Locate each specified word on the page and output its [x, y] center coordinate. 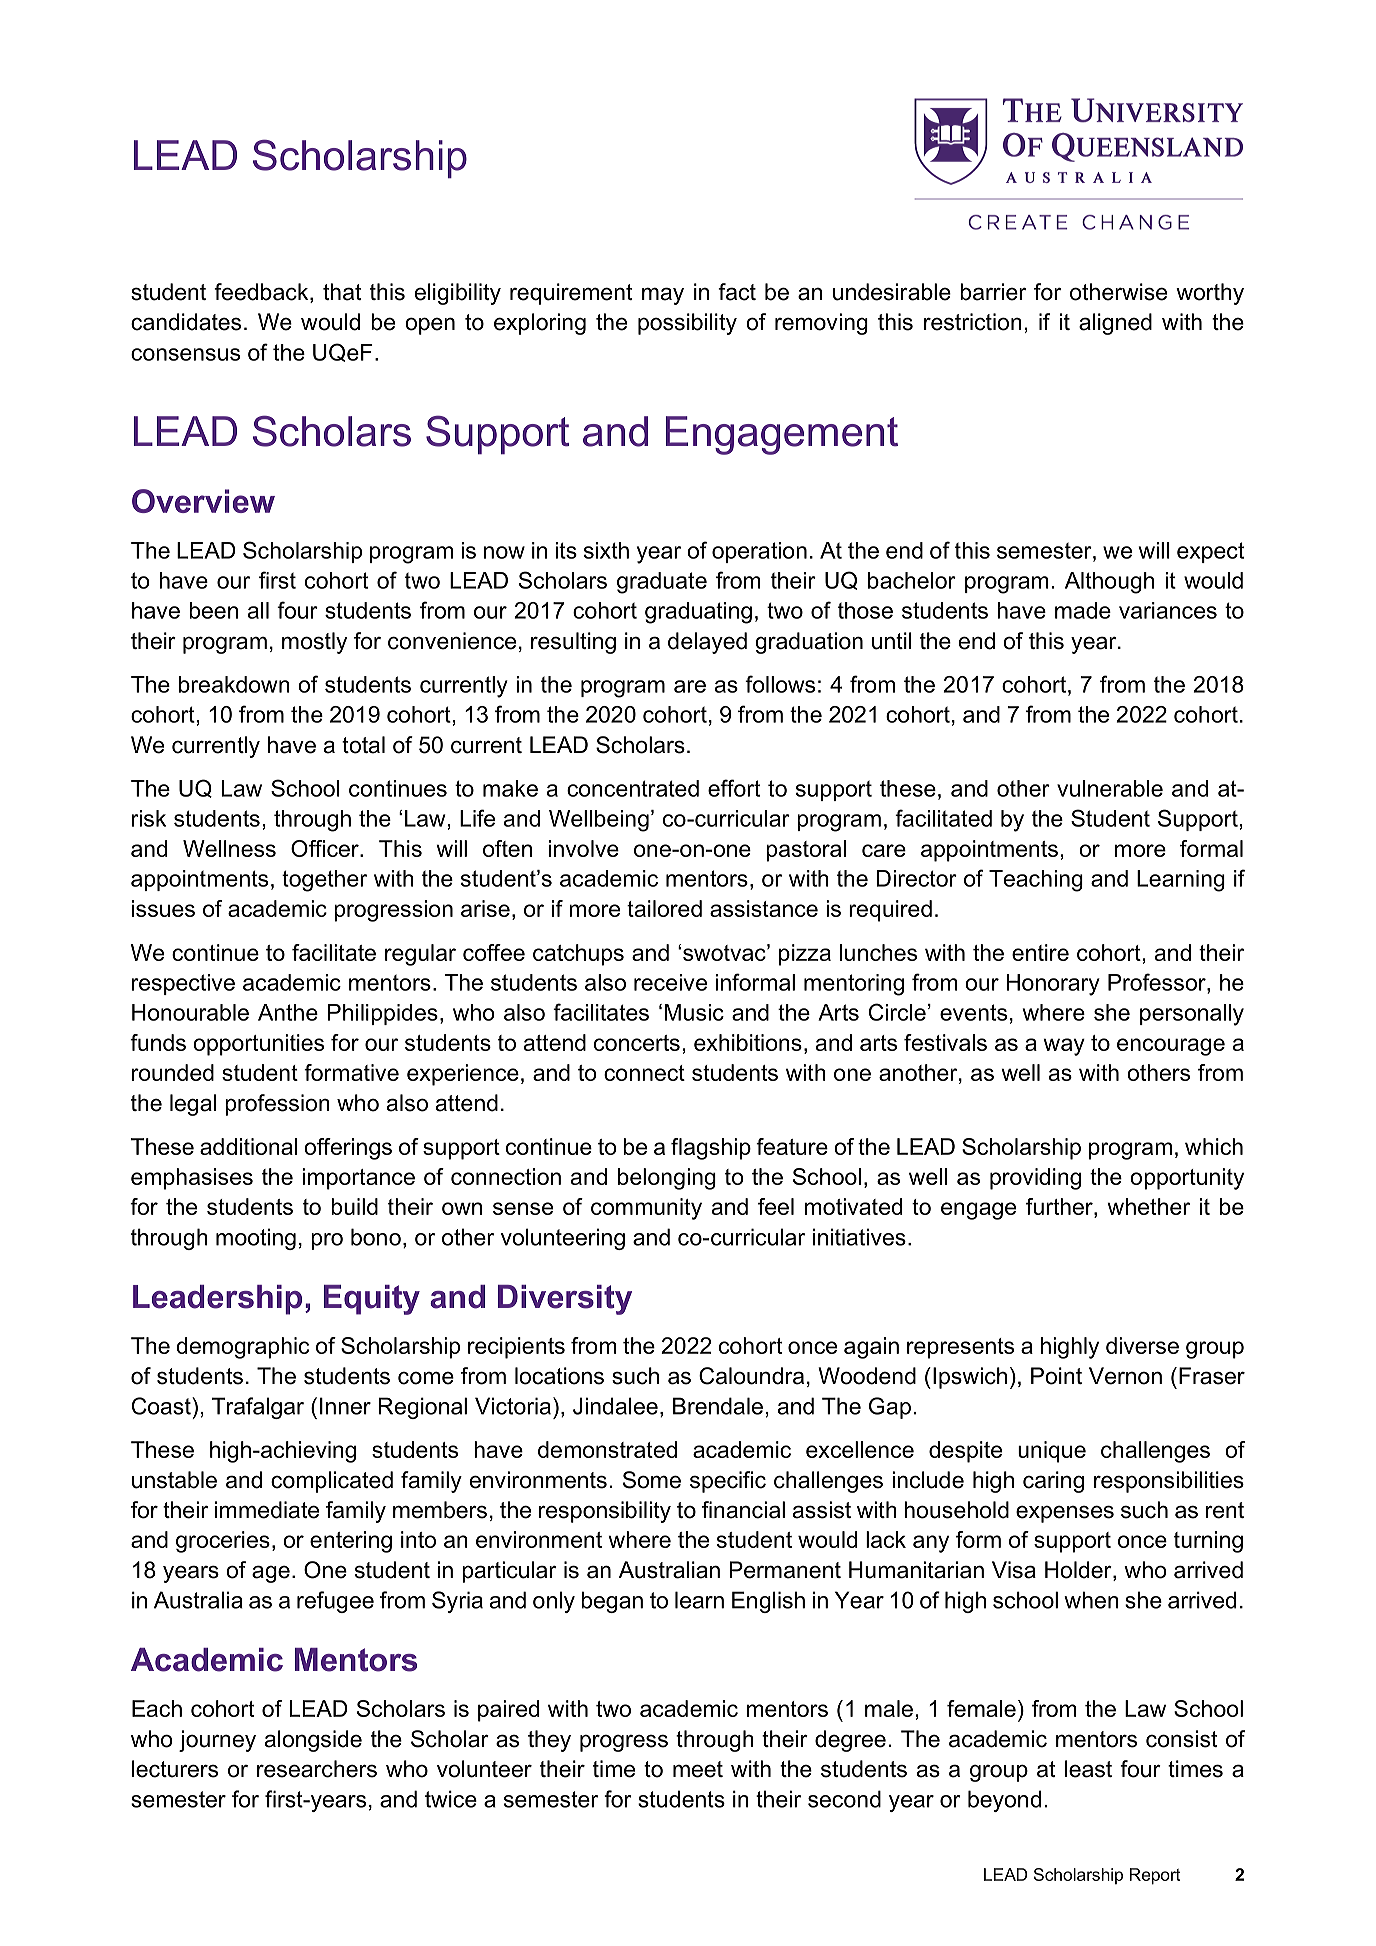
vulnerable [1110, 788]
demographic [242, 1348]
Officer [326, 848]
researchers [317, 1769]
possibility [687, 324]
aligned [1115, 324]
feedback [262, 293]
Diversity [565, 1300]
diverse [1142, 1345]
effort [734, 788]
